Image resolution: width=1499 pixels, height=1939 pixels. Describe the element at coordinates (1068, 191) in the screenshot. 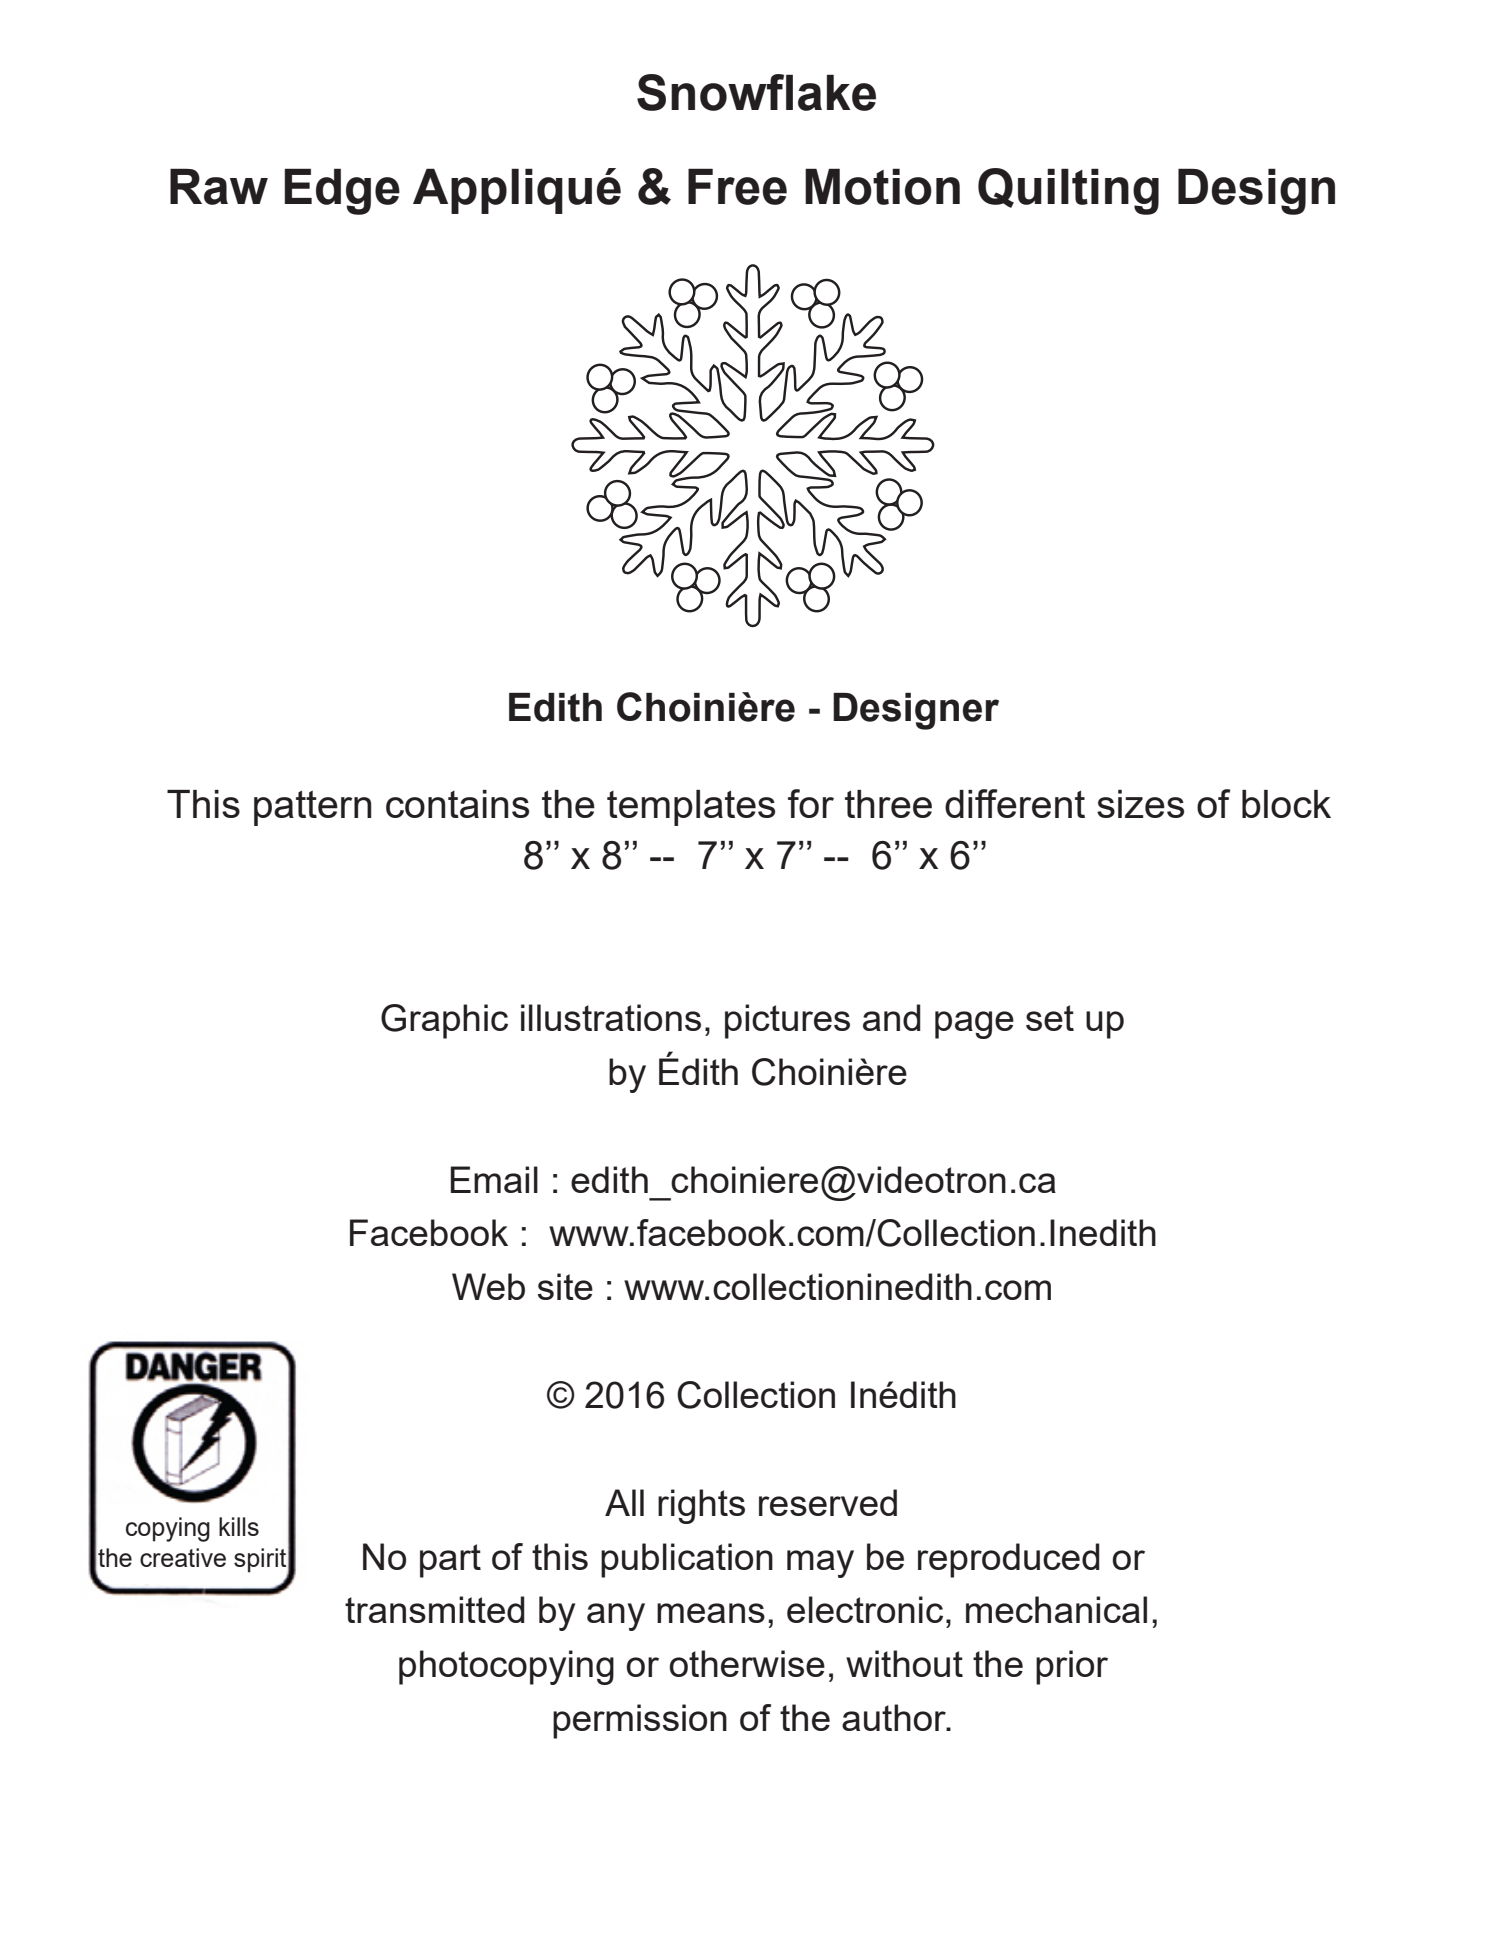

I see `Quilting` at that location.
